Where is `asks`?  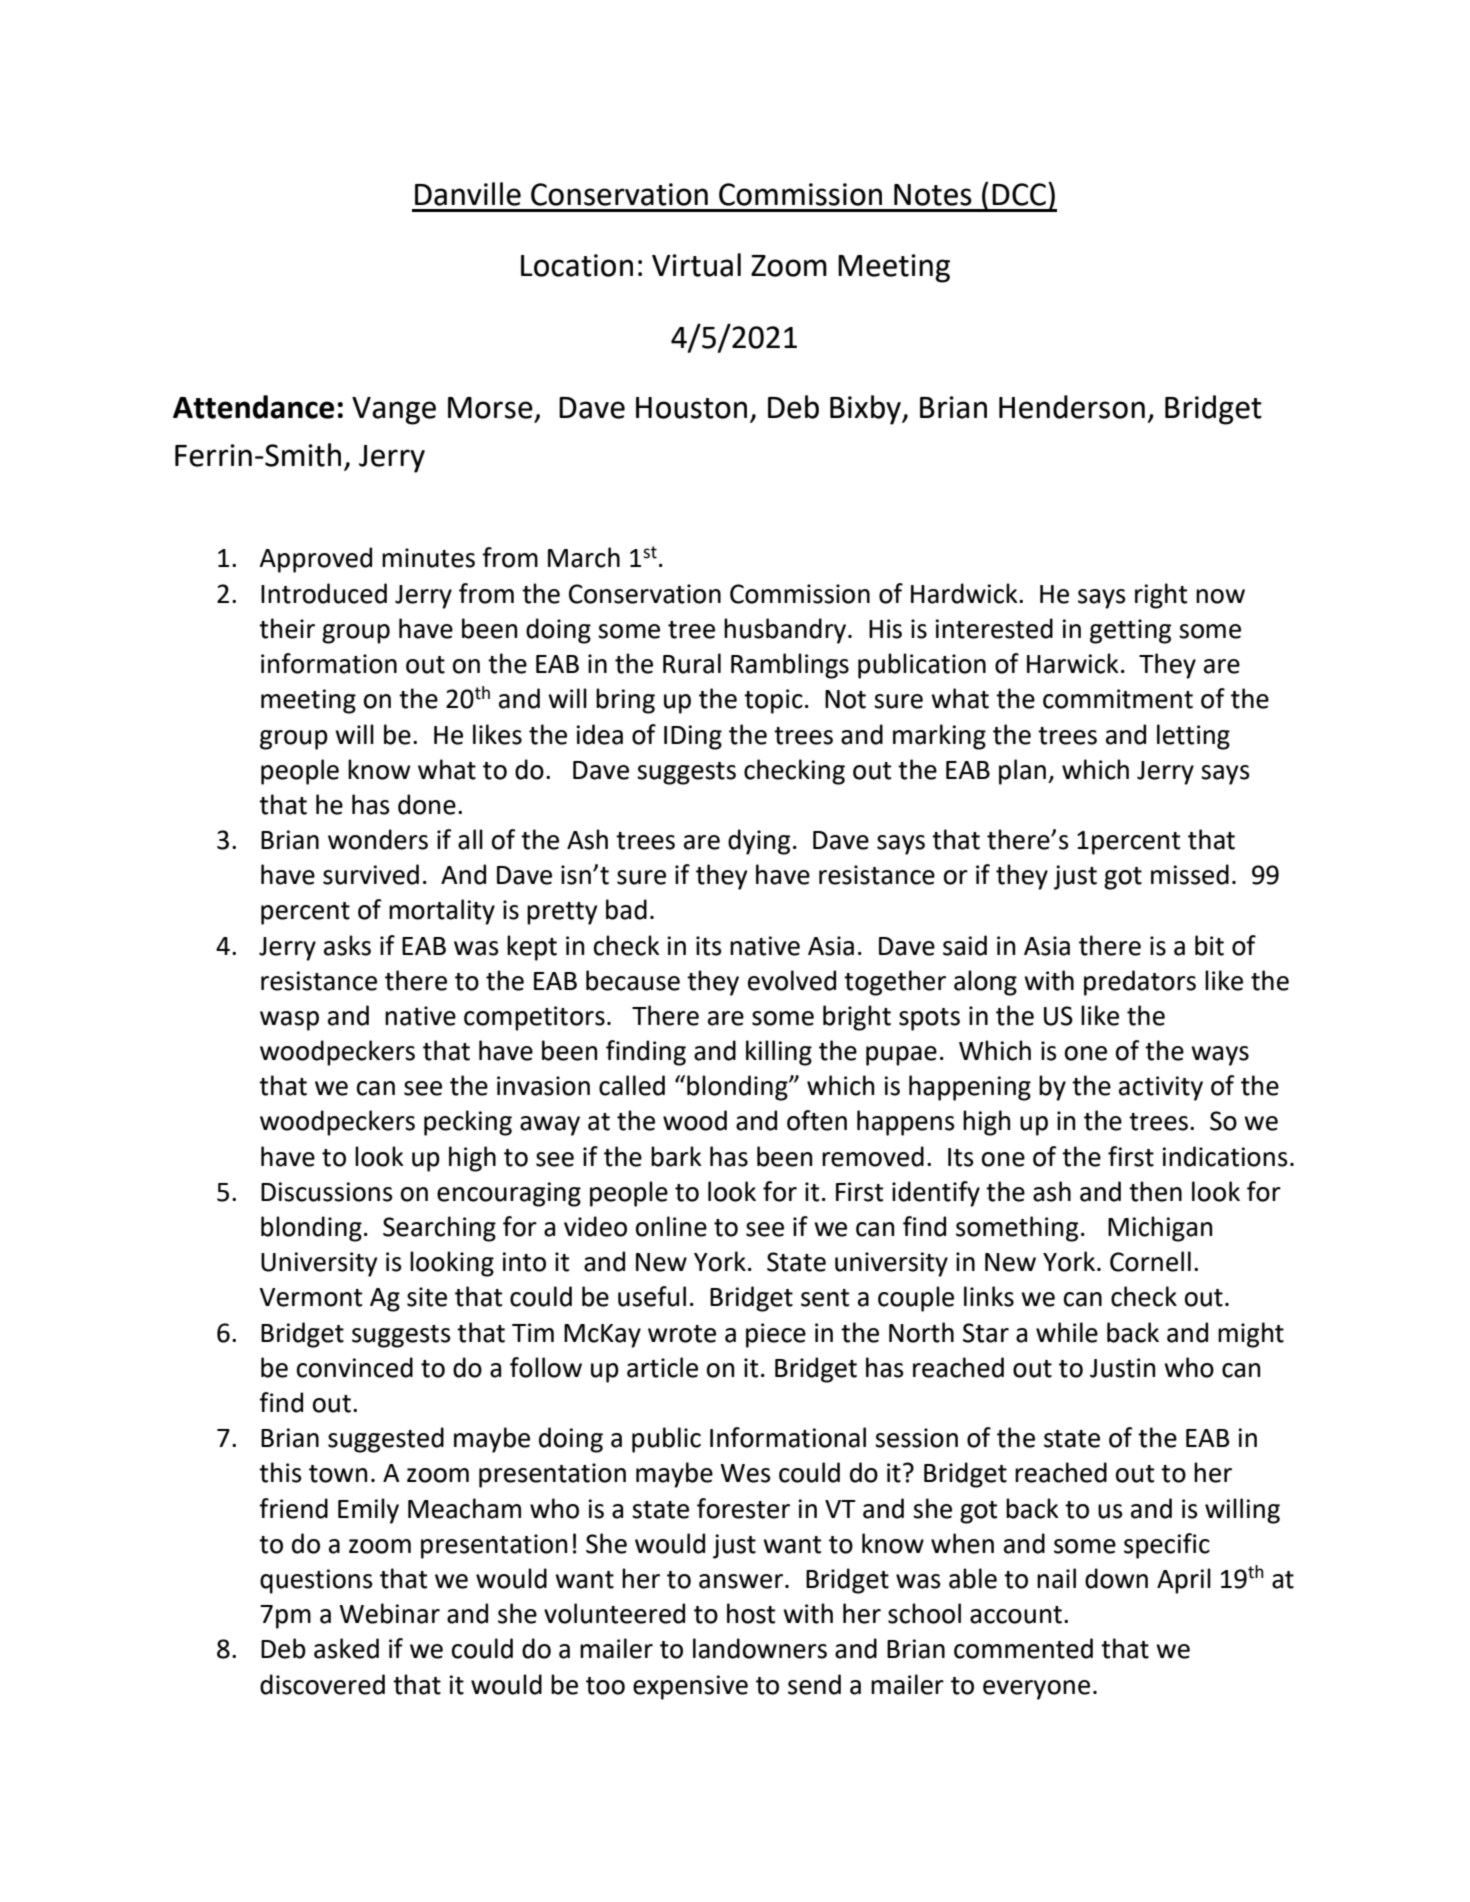
asks is located at coordinates (347, 945).
